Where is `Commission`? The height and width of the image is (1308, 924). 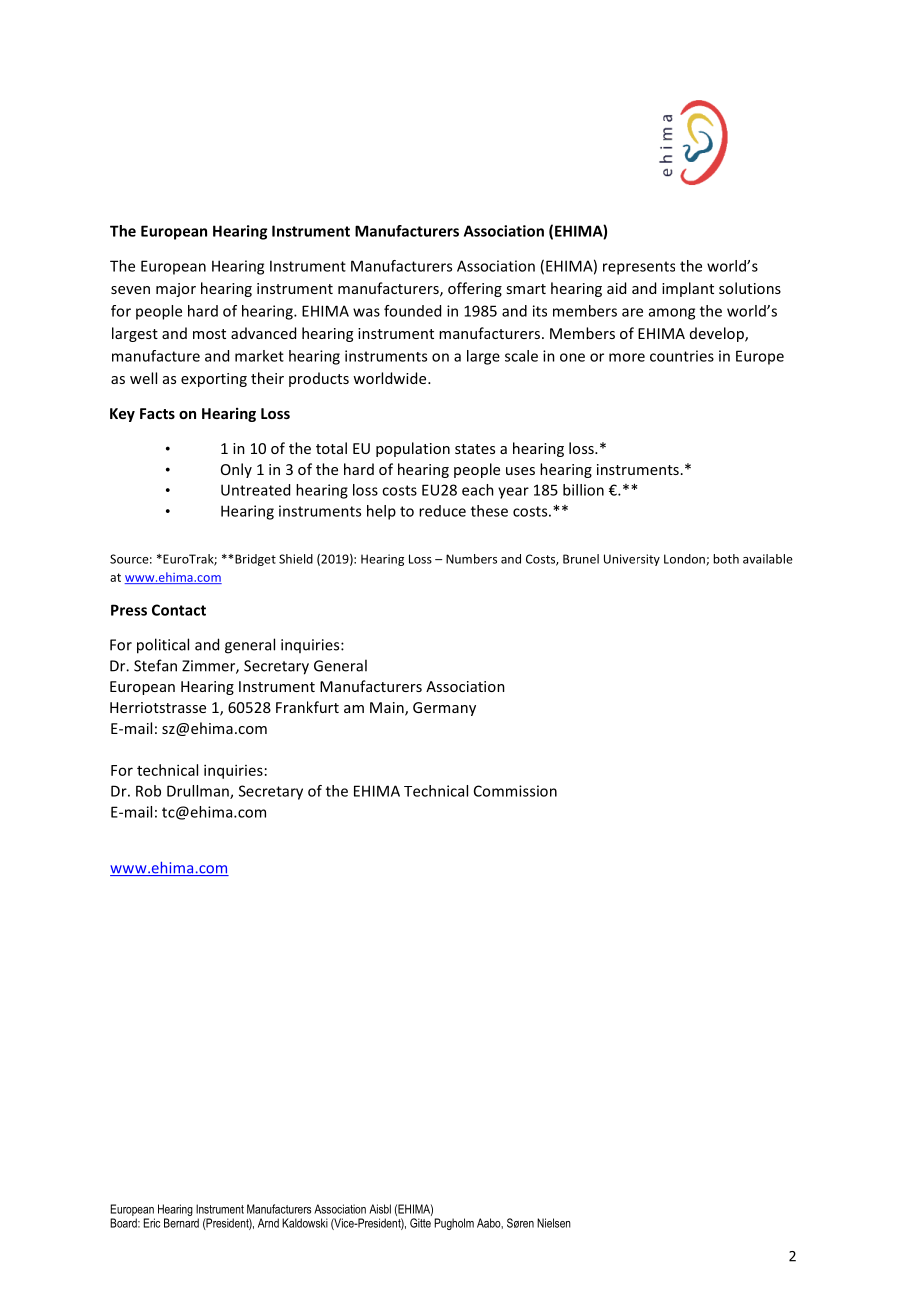
Commission is located at coordinates (515, 791).
